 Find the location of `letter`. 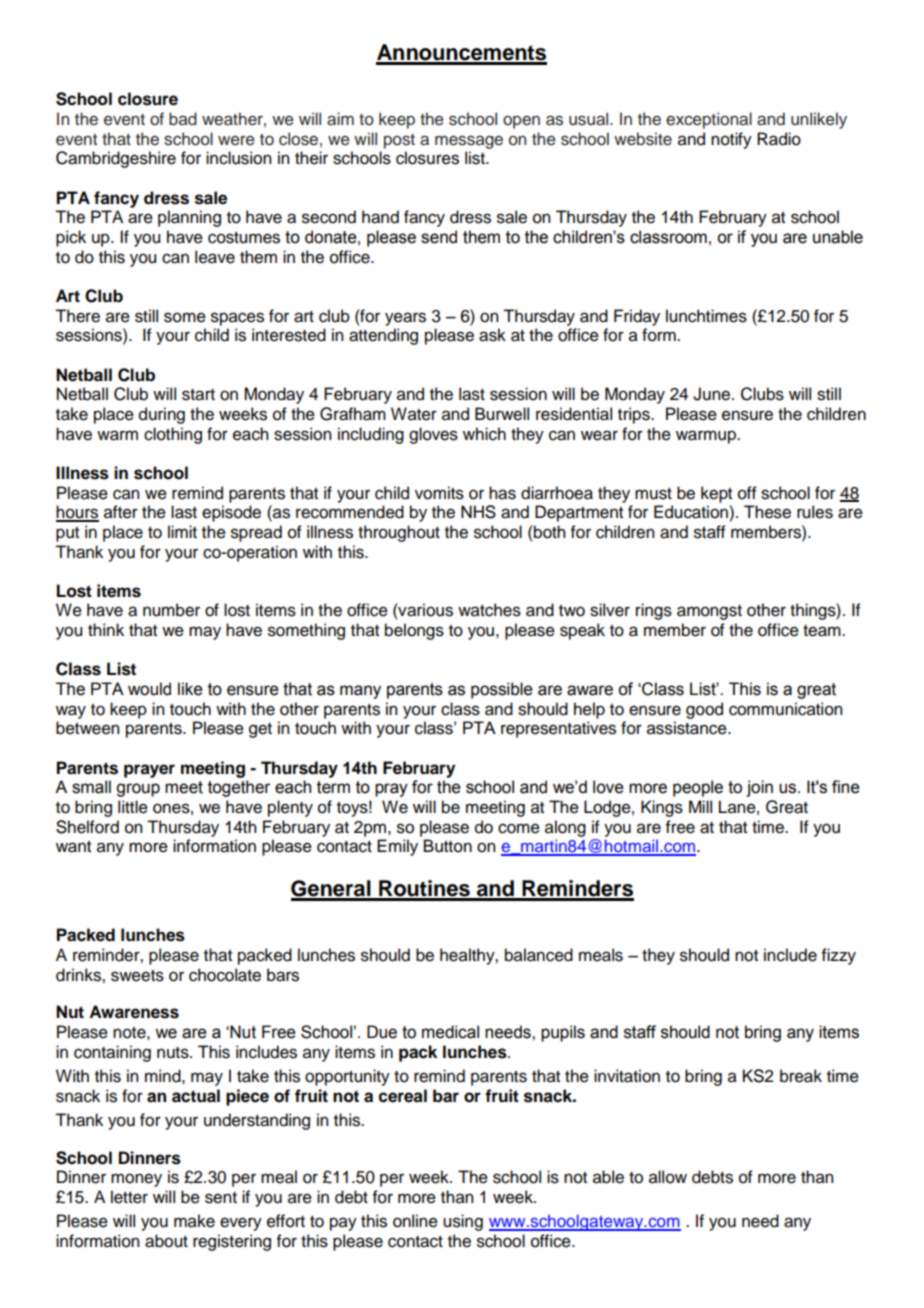

letter is located at coordinates (129, 1197).
